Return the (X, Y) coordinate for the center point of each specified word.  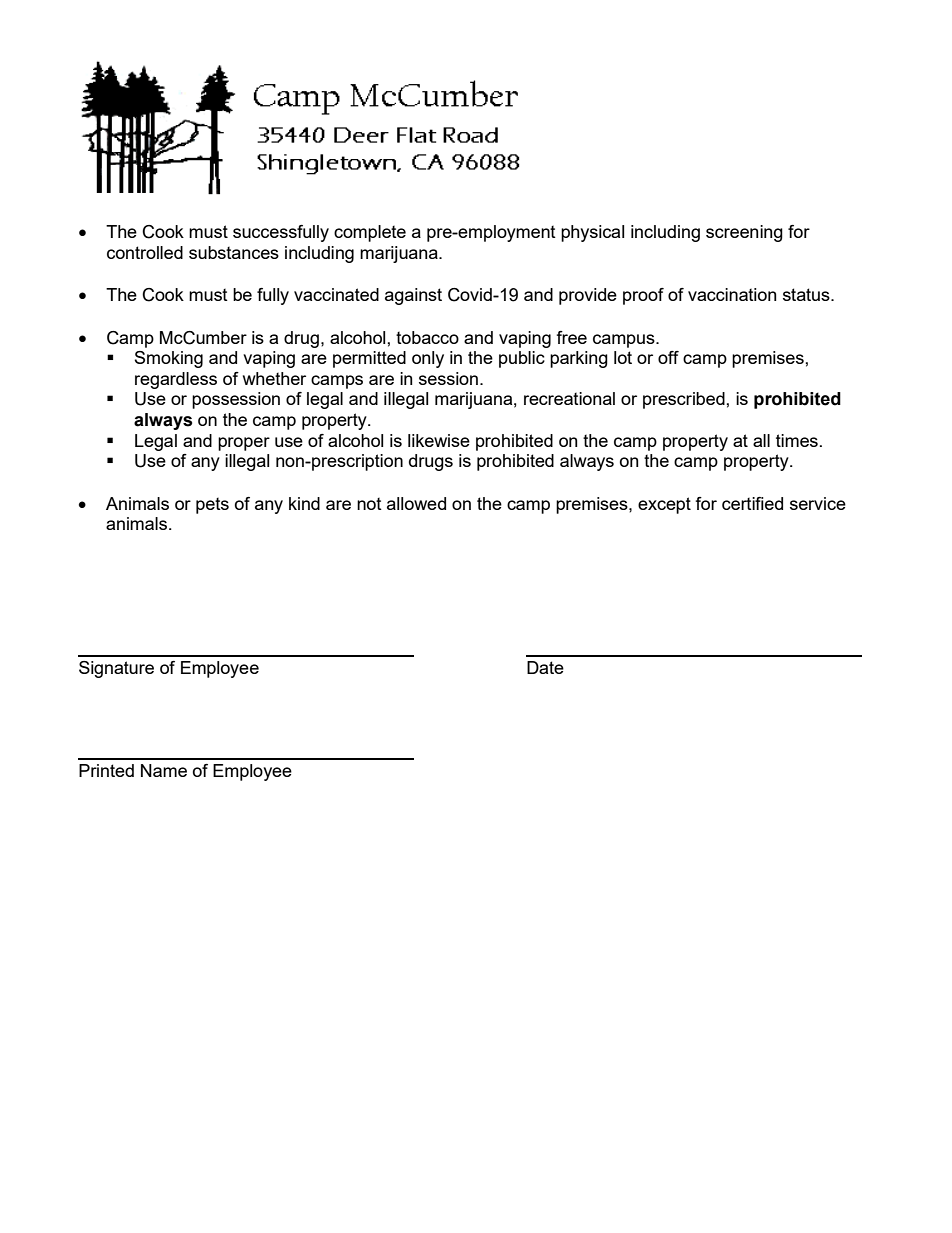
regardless (176, 380)
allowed (416, 503)
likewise (439, 440)
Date (545, 667)
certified (752, 503)
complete (370, 233)
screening (744, 233)
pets (212, 506)
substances (234, 252)
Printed (106, 770)
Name (164, 770)
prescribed (685, 400)
